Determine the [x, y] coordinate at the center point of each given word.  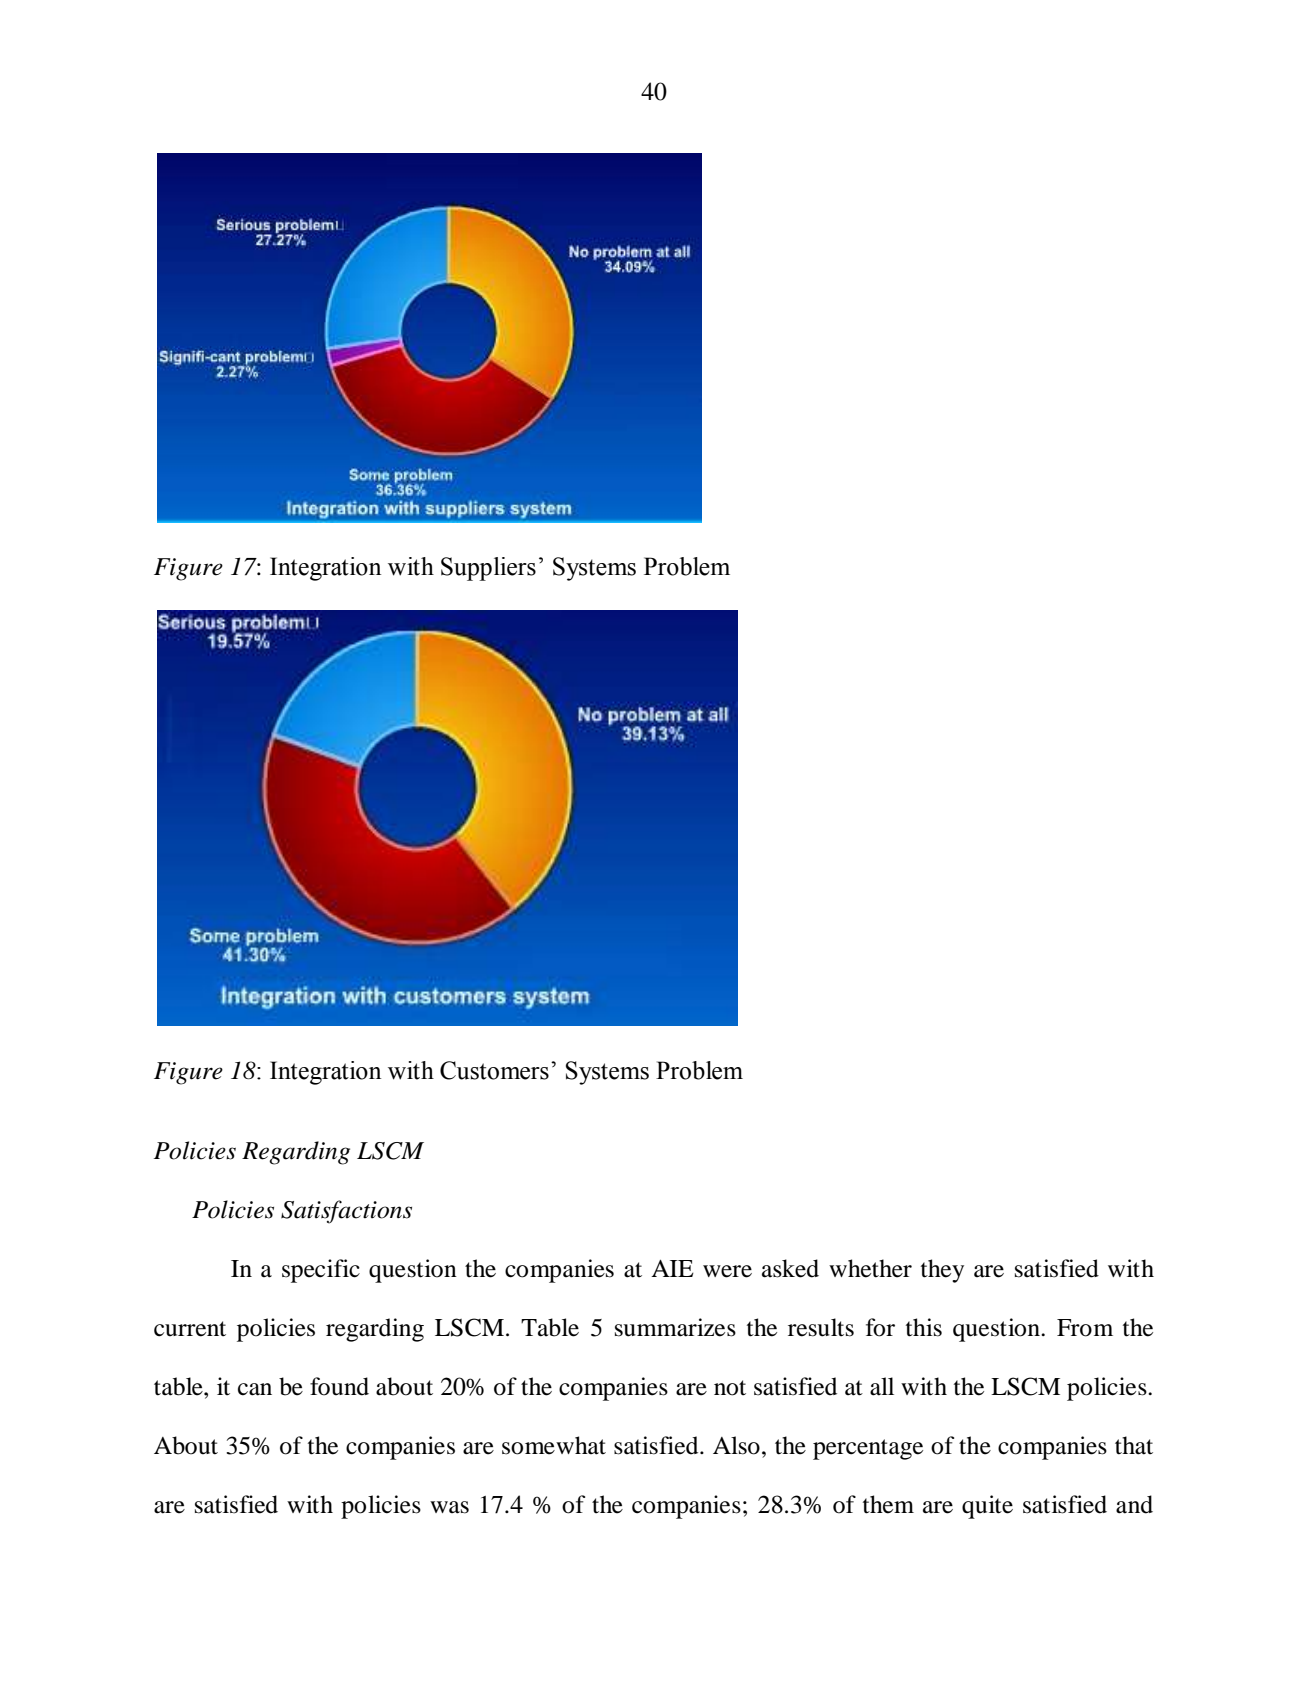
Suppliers [488, 569]
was [449, 1507]
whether [870, 1268]
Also [736, 1445]
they [942, 1271]
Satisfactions [346, 1212]
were [727, 1271]
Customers [494, 1070]
